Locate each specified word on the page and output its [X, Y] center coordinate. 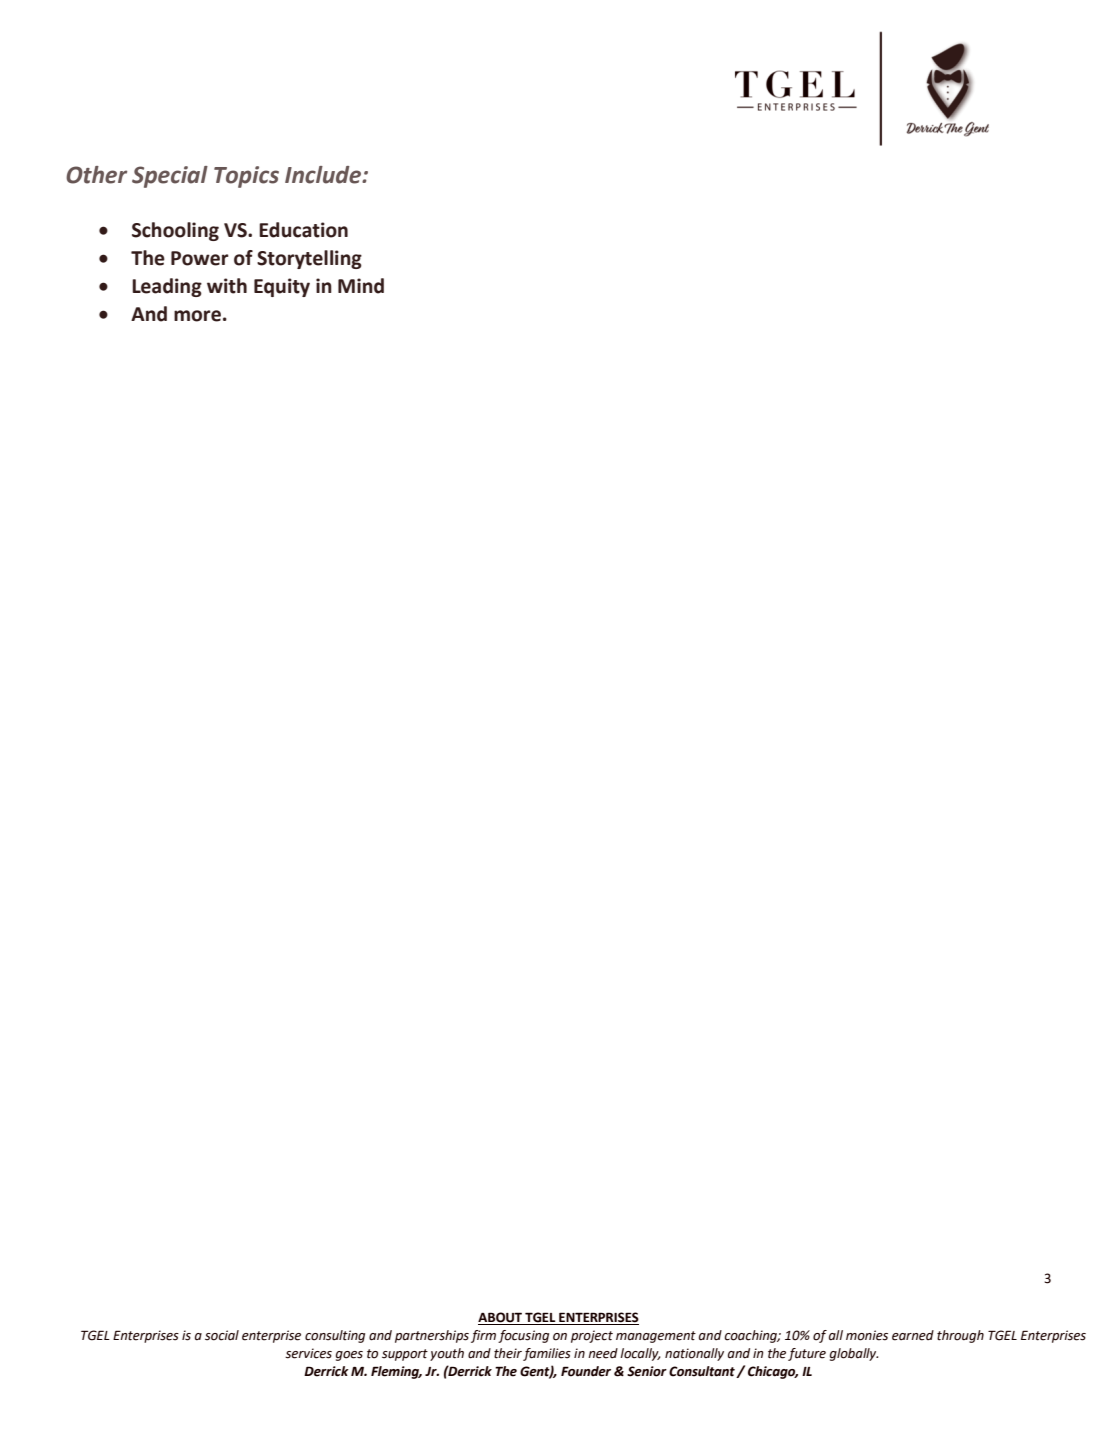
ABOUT [501, 1318]
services [308, 1353]
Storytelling [309, 259]
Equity [282, 287]
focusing [523, 1336]
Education [303, 230]
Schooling [175, 231]
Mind [361, 286]
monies [867, 1335]
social [222, 1335]
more [197, 316]
